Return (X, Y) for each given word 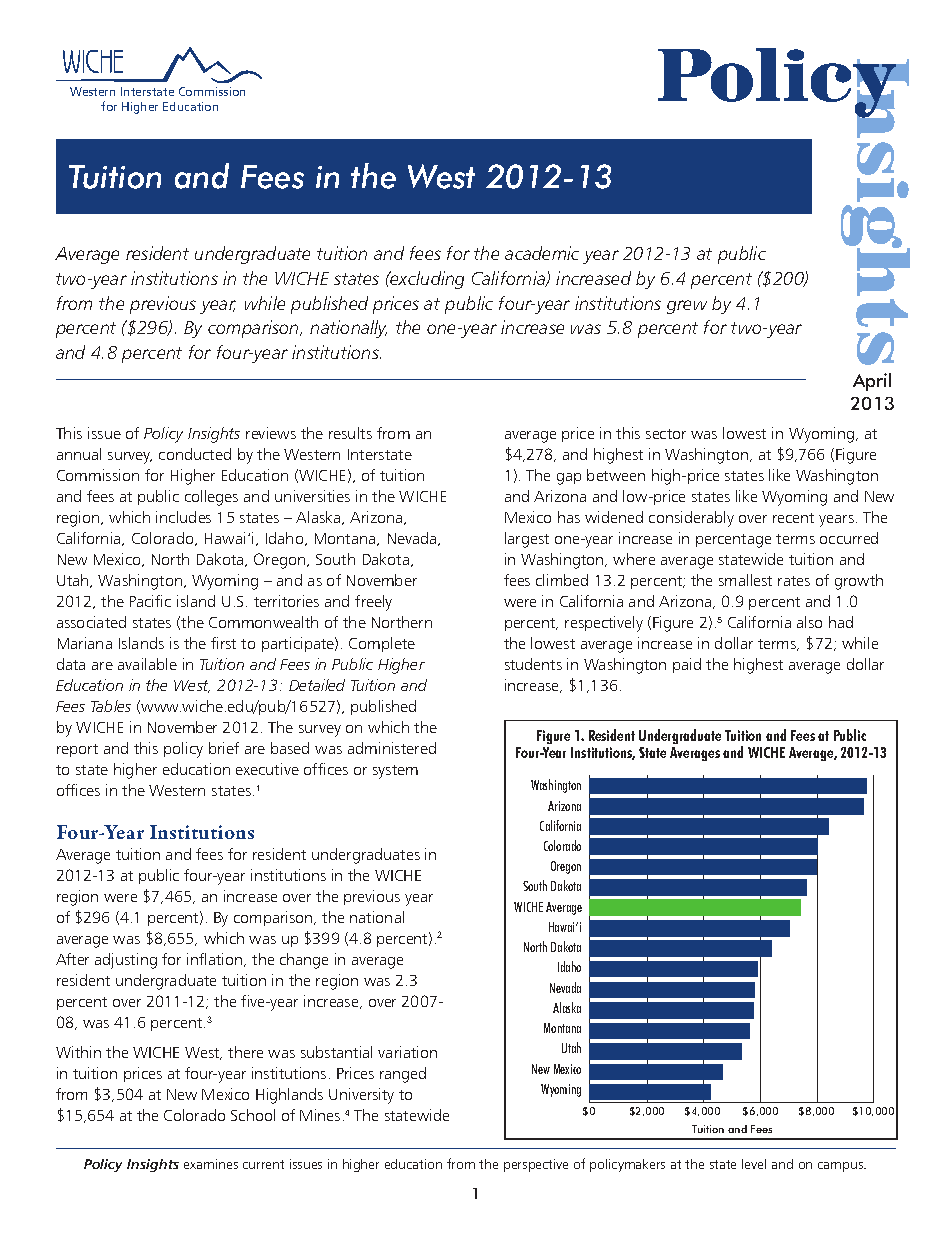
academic (542, 253)
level (754, 1164)
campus (842, 1167)
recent (793, 518)
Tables (111, 706)
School (253, 1115)
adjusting (126, 961)
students (533, 664)
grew (687, 307)
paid (687, 665)
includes (183, 517)
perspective (536, 1165)
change (304, 961)
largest (527, 540)
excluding (426, 280)
